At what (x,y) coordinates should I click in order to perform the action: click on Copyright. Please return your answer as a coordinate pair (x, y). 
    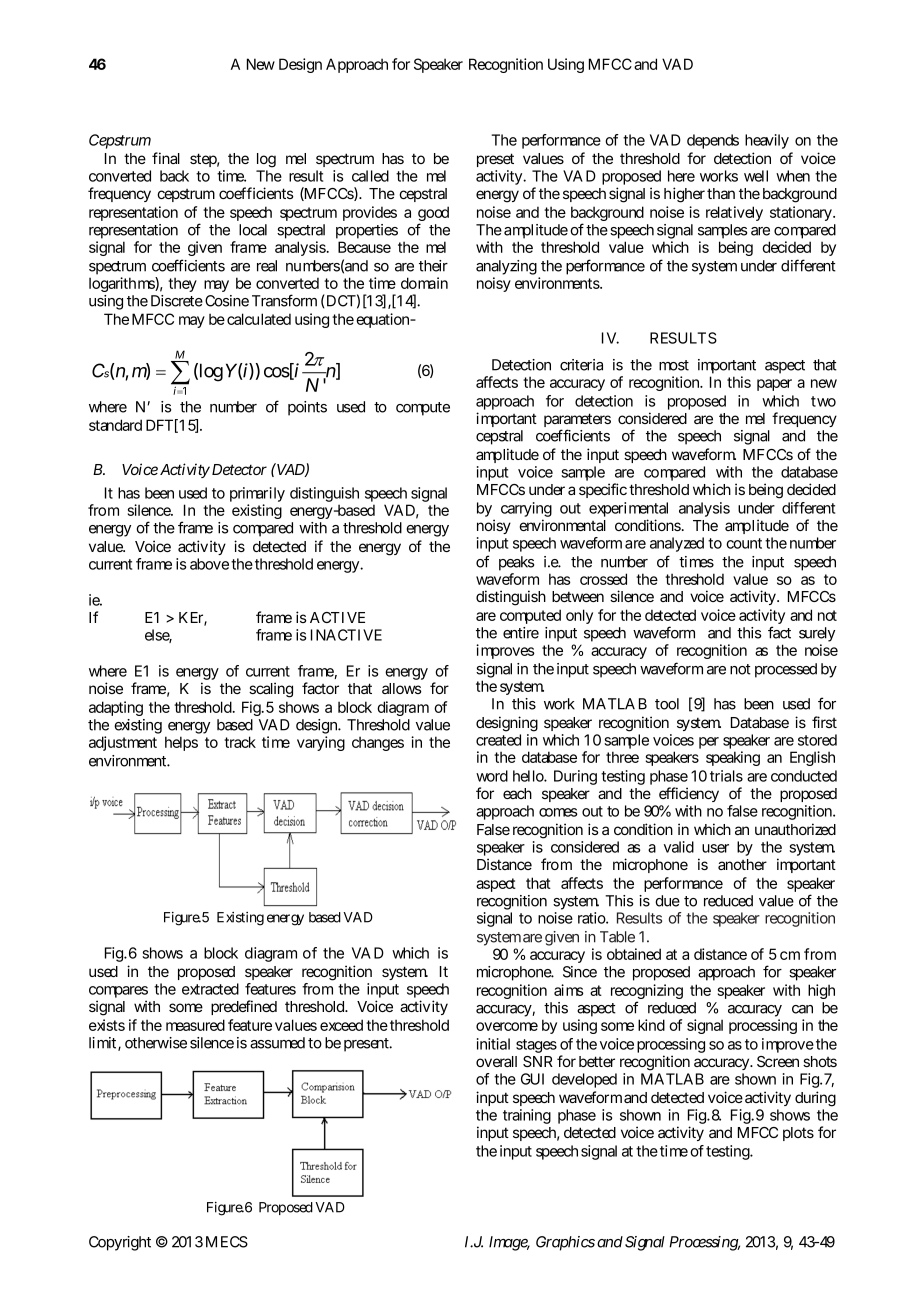
    Looking at the image, I should click on (120, 1243).
